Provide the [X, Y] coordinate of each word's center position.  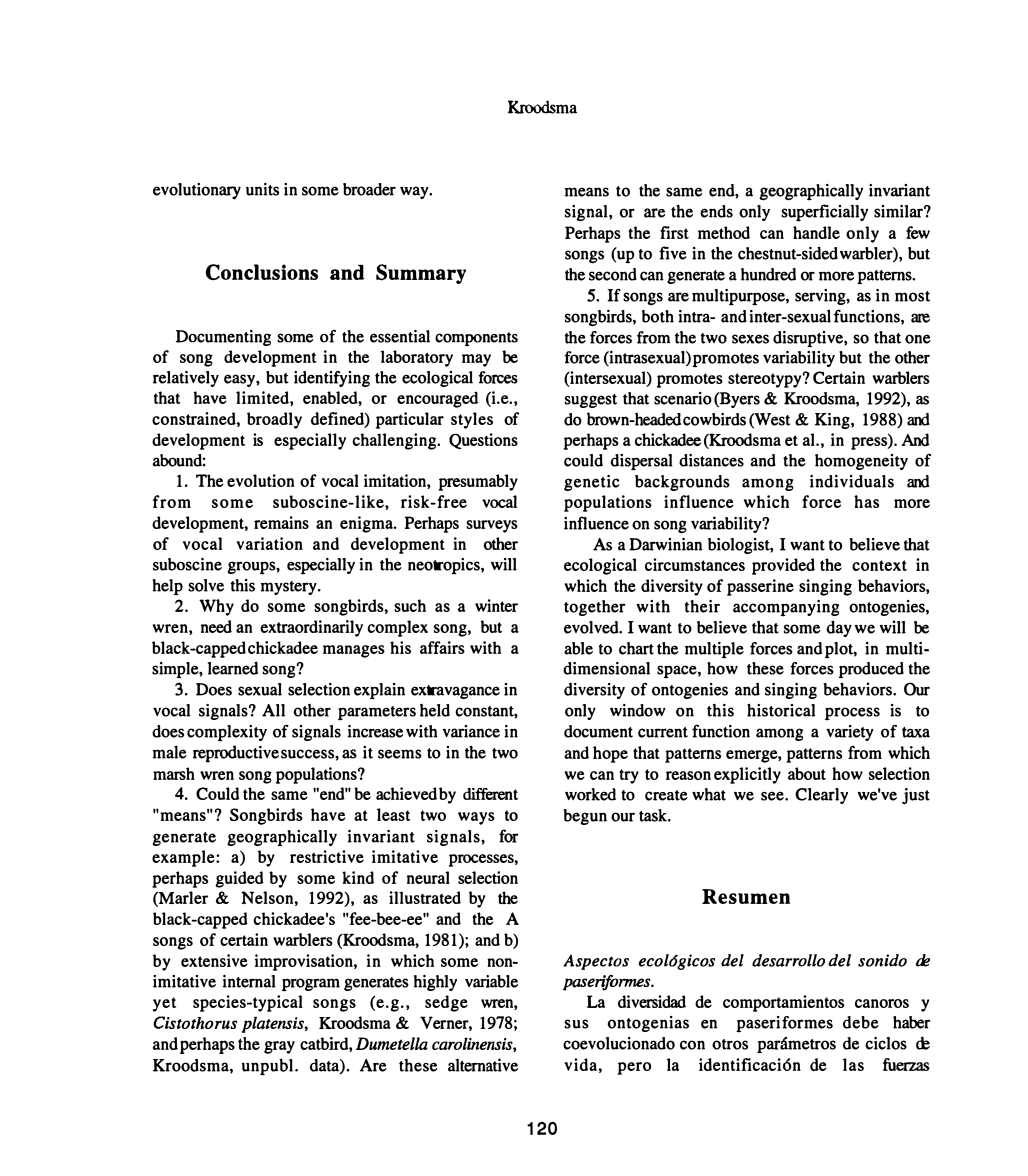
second [613, 274]
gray [279, 1047]
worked [590, 794]
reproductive [236, 754]
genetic [592, 483]
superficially [824, 213]
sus [576, 1024]
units [262, 189]
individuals [852, 481]
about [807, 773]
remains [281, 522]
